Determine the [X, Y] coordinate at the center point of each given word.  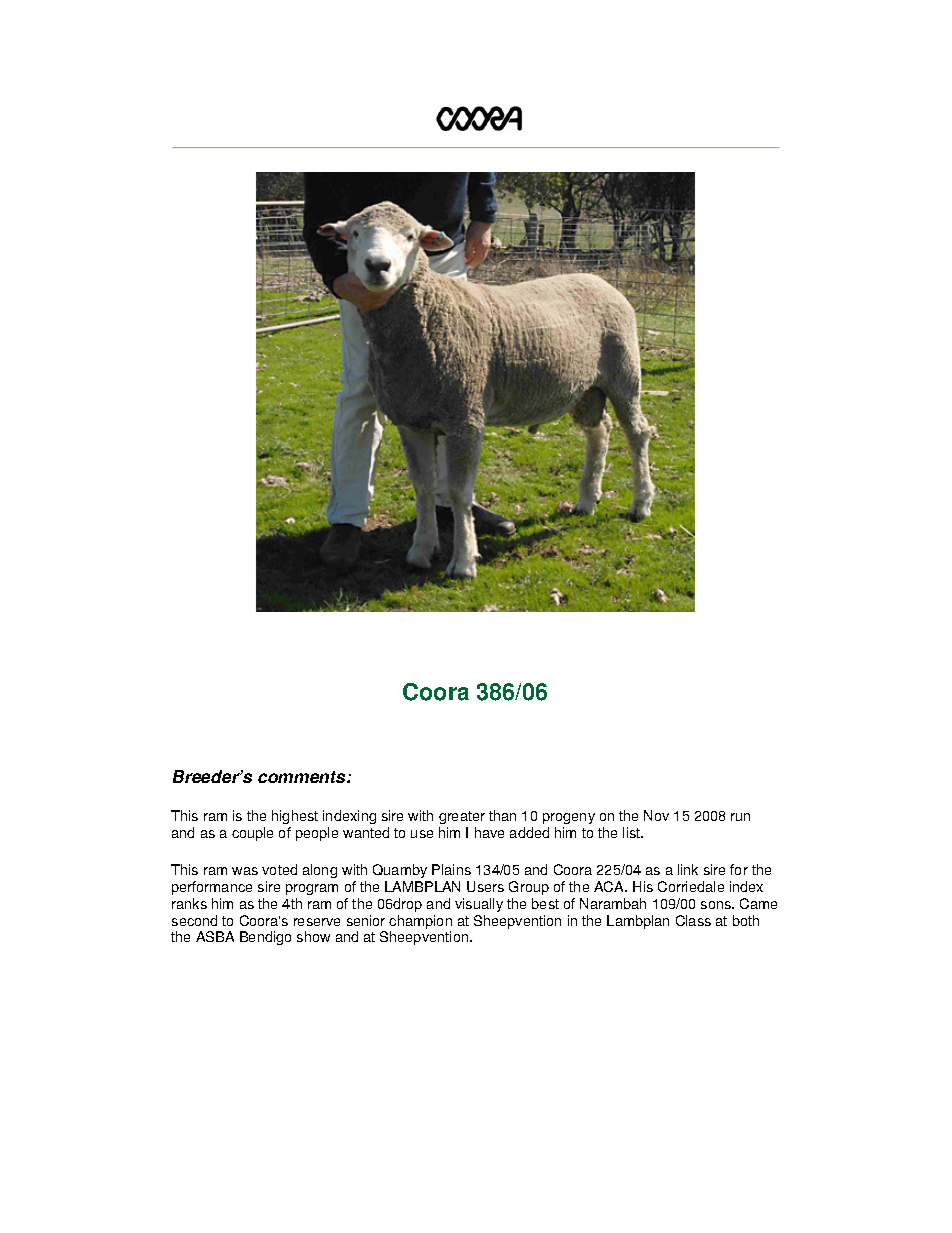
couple [252, 834]
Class [693, 920]
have [489, 832]
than [502, 815]
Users [485, 886]
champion [420, 923]
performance [212, 888]
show [313, 936]
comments [303, 777]
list [633, 832]
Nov [656, 815]
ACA [610, 886]
